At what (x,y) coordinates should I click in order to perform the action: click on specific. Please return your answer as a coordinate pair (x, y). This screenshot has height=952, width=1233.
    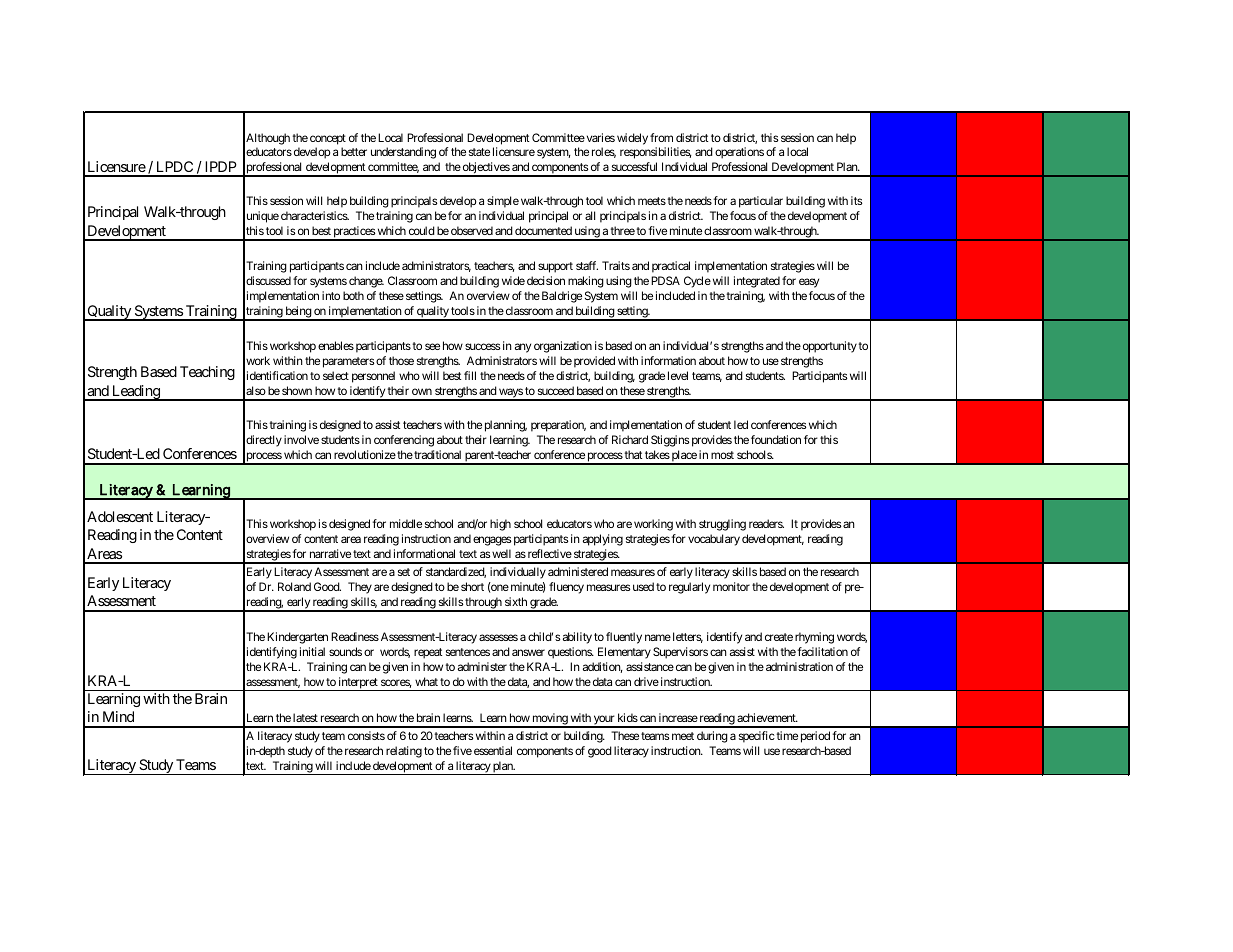
    Looking at the image, I should click on (757, 737).
